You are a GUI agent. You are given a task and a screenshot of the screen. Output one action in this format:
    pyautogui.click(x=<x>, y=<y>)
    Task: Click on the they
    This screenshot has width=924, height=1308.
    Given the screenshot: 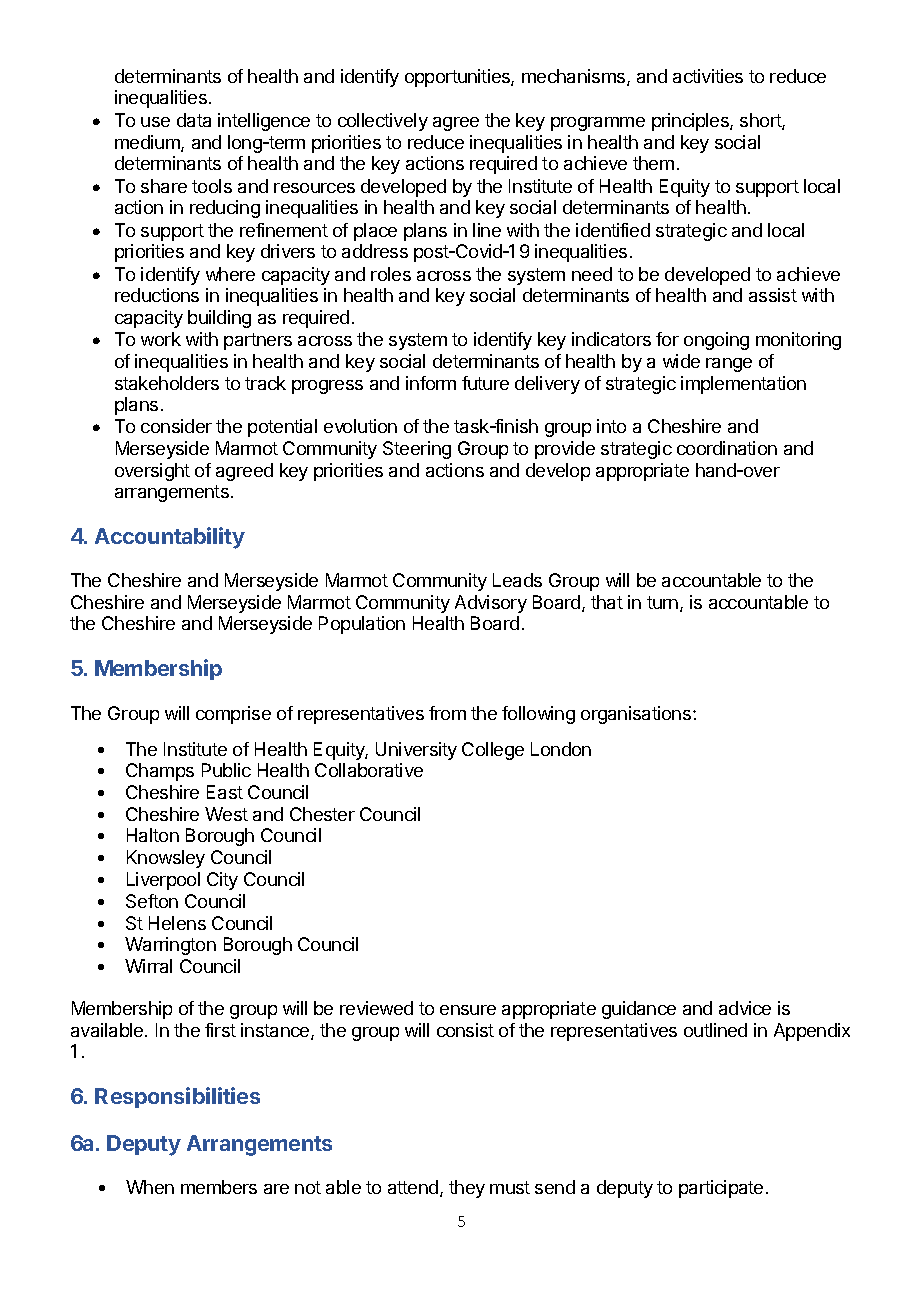 What is the action you would take?
    pyautogui.click(x=467, y=1189)
